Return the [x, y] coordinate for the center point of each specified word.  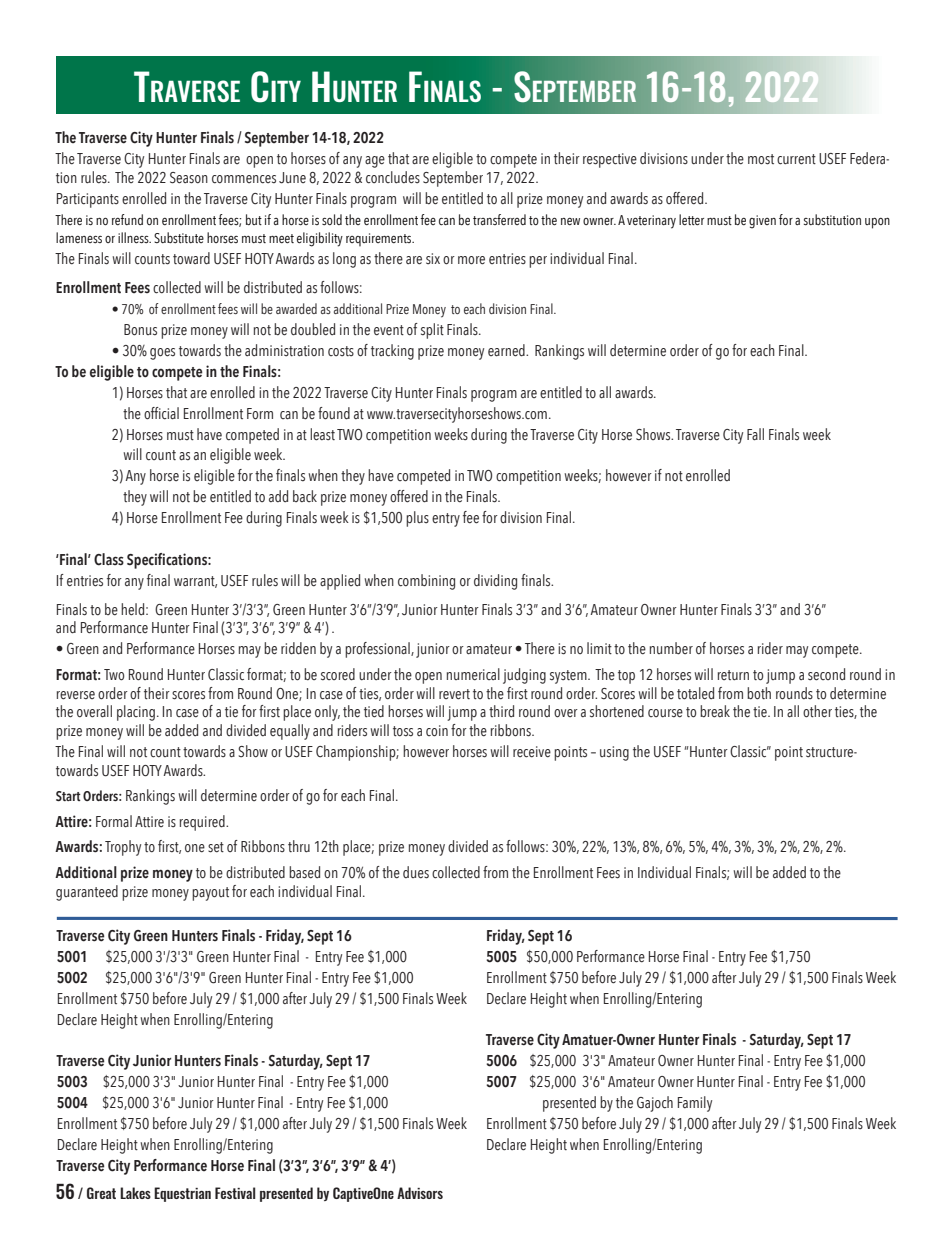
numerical [473, 674]
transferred [499, 219]
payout [210, 894]
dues [416, 872]
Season [189, 178]
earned [507, 350]
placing [136, 713]
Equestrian [182, 1194]
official [161, 413]
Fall [755, 434]
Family [695, 1104]
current [796, 159]
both [759, 693]
